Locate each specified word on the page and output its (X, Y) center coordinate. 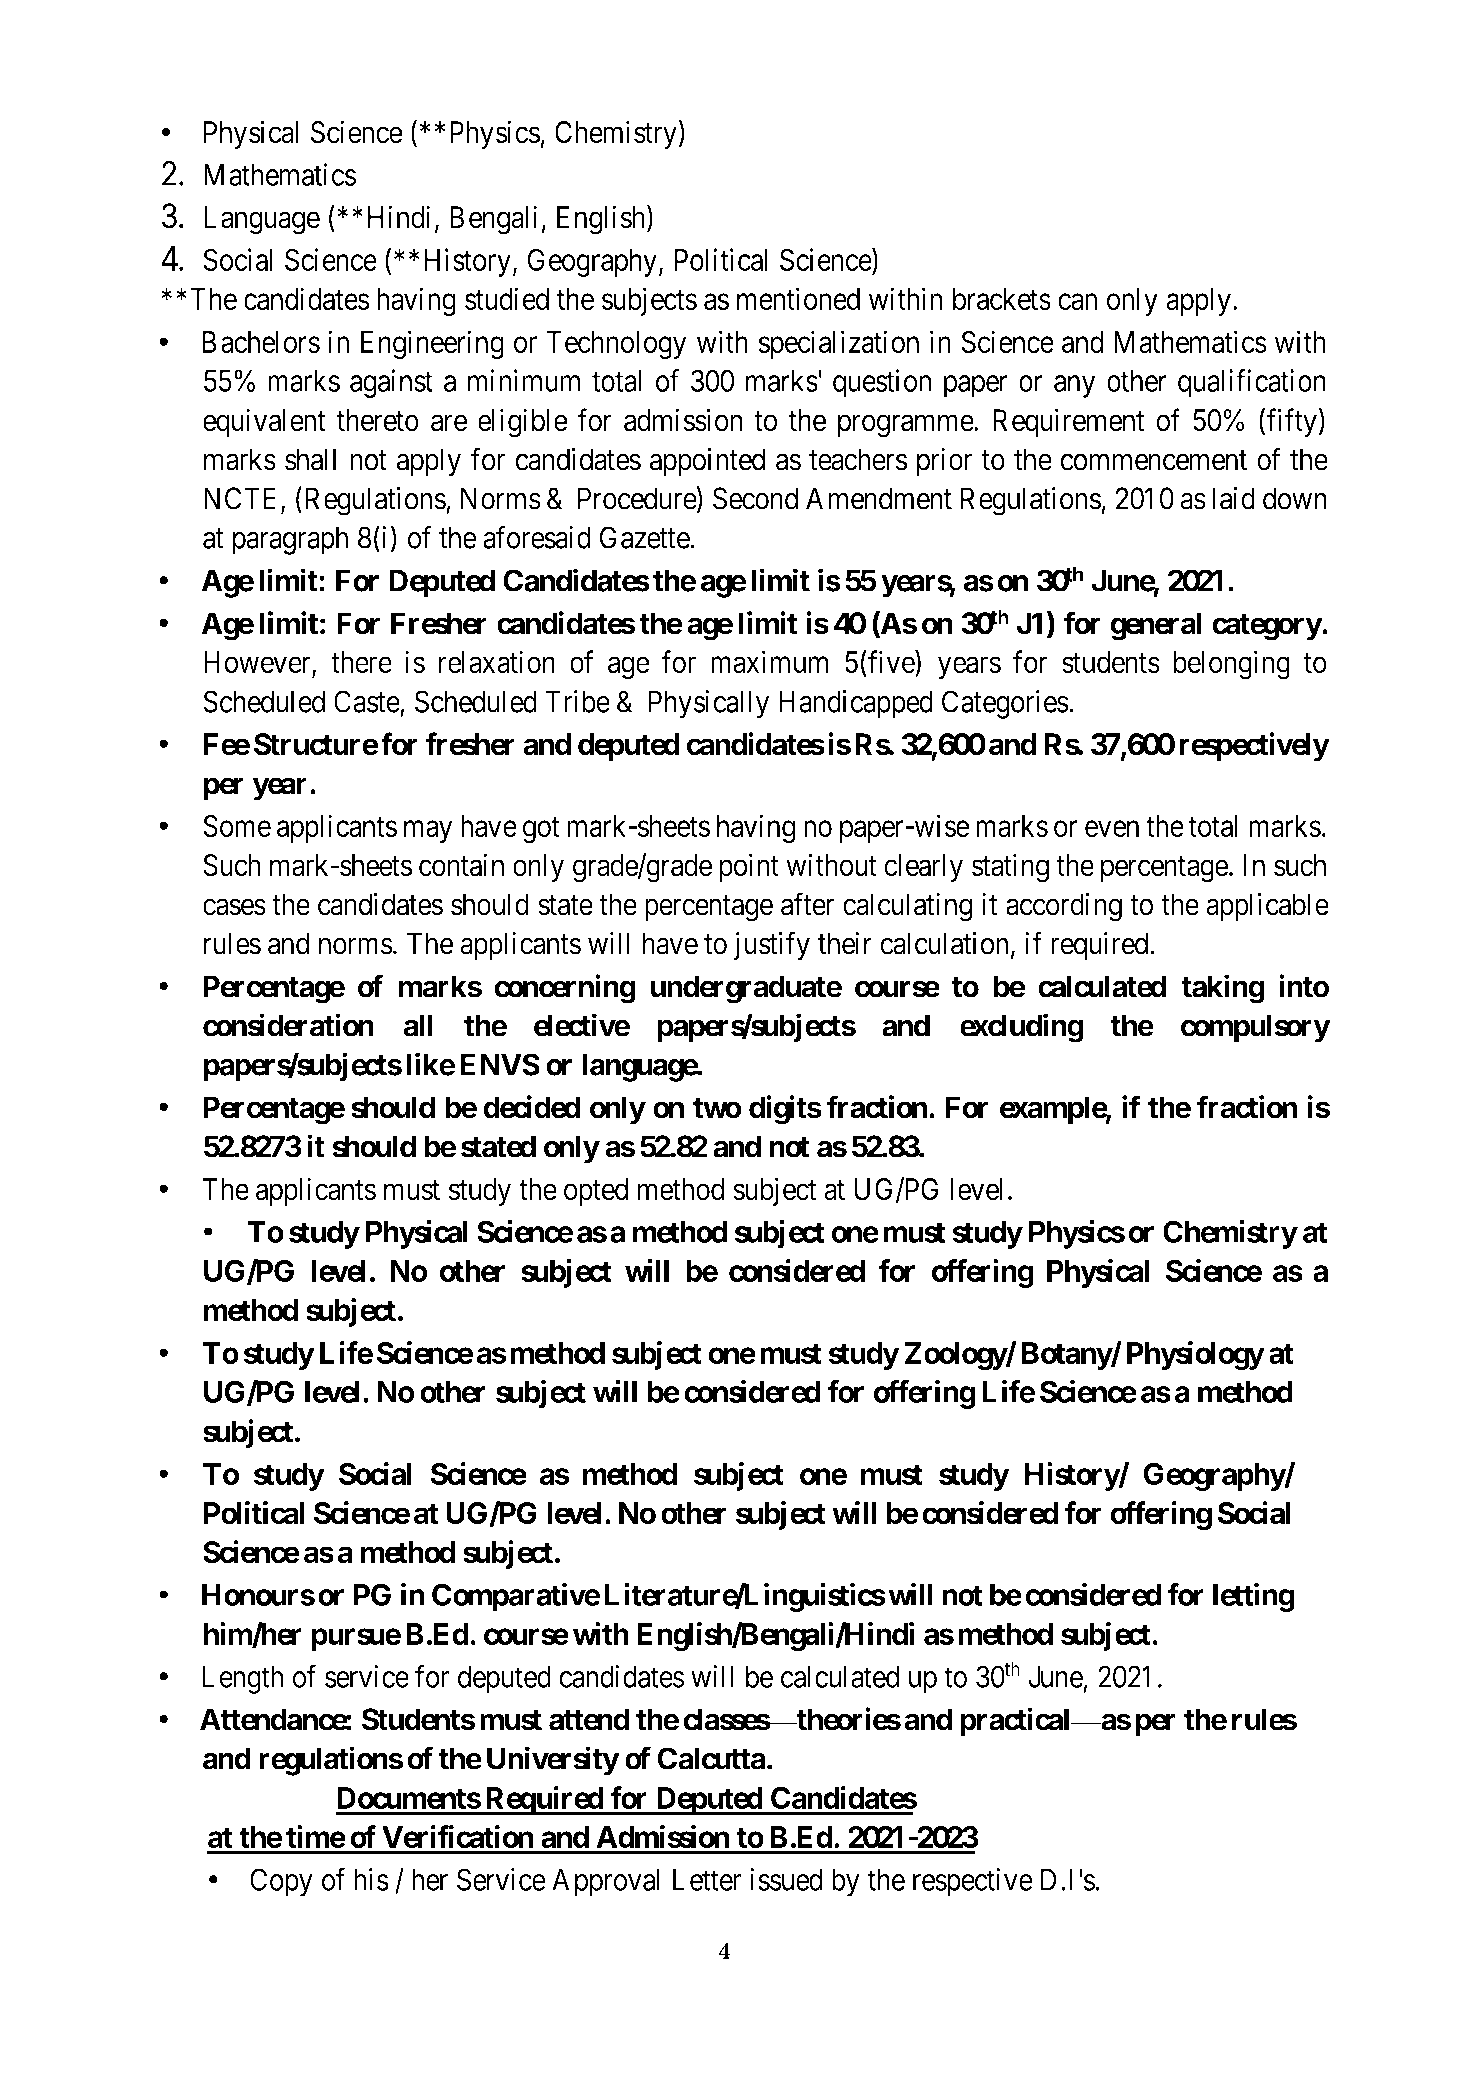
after (807, 904)
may (428, 832)
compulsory (1255, 1028)
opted (596, 1192)
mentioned (798, 298)
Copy (281, 1882)
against (391, 383)
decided (531, 1107)
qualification (1252, 383)
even (1112, 829)
